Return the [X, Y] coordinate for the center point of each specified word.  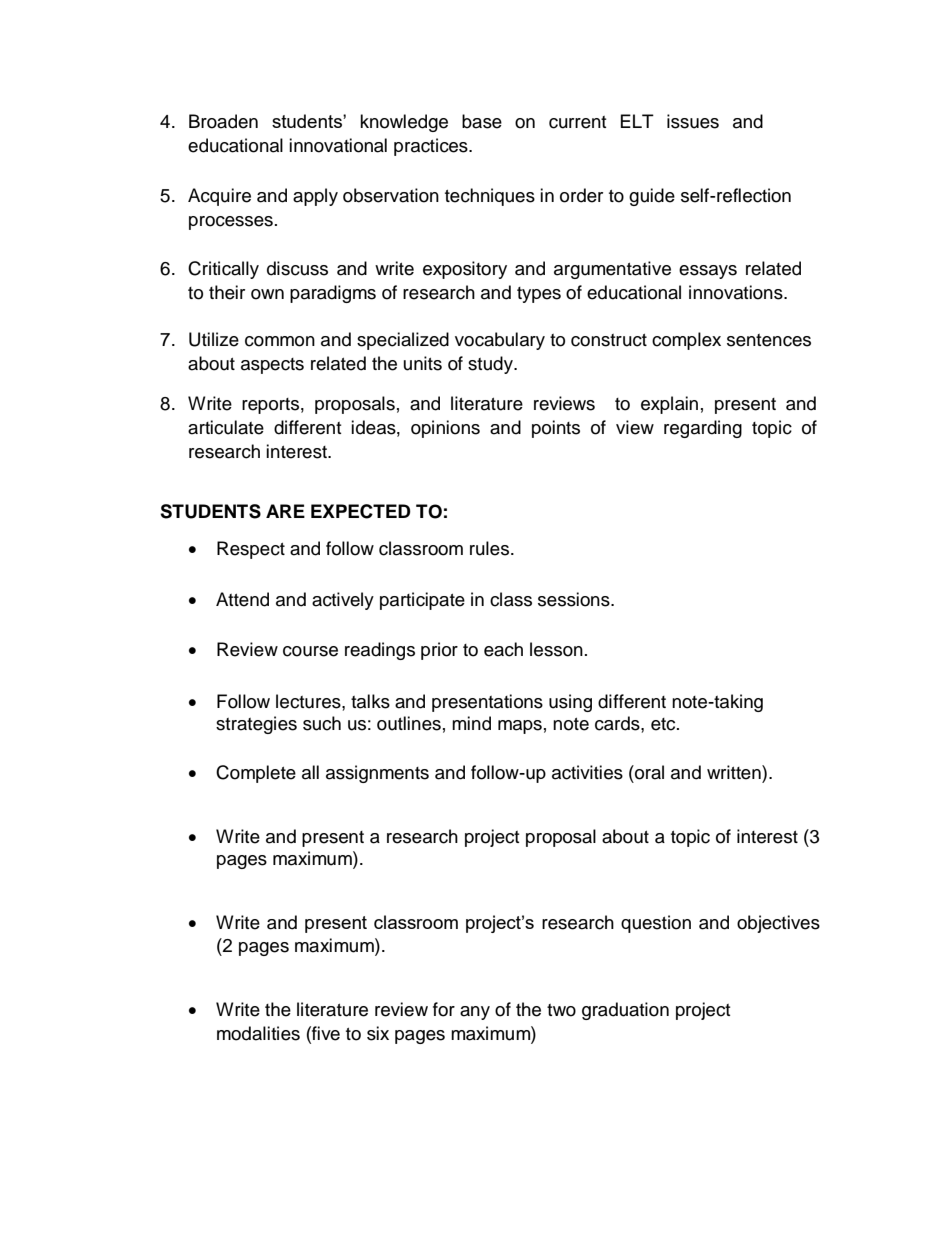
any [475, 1013]
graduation [625, 1011]
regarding [703, 429]
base [482, 121]
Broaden [223, 121]
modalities [258, 1033]
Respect [251, 550]
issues [693, 121]
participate [422, 601]
